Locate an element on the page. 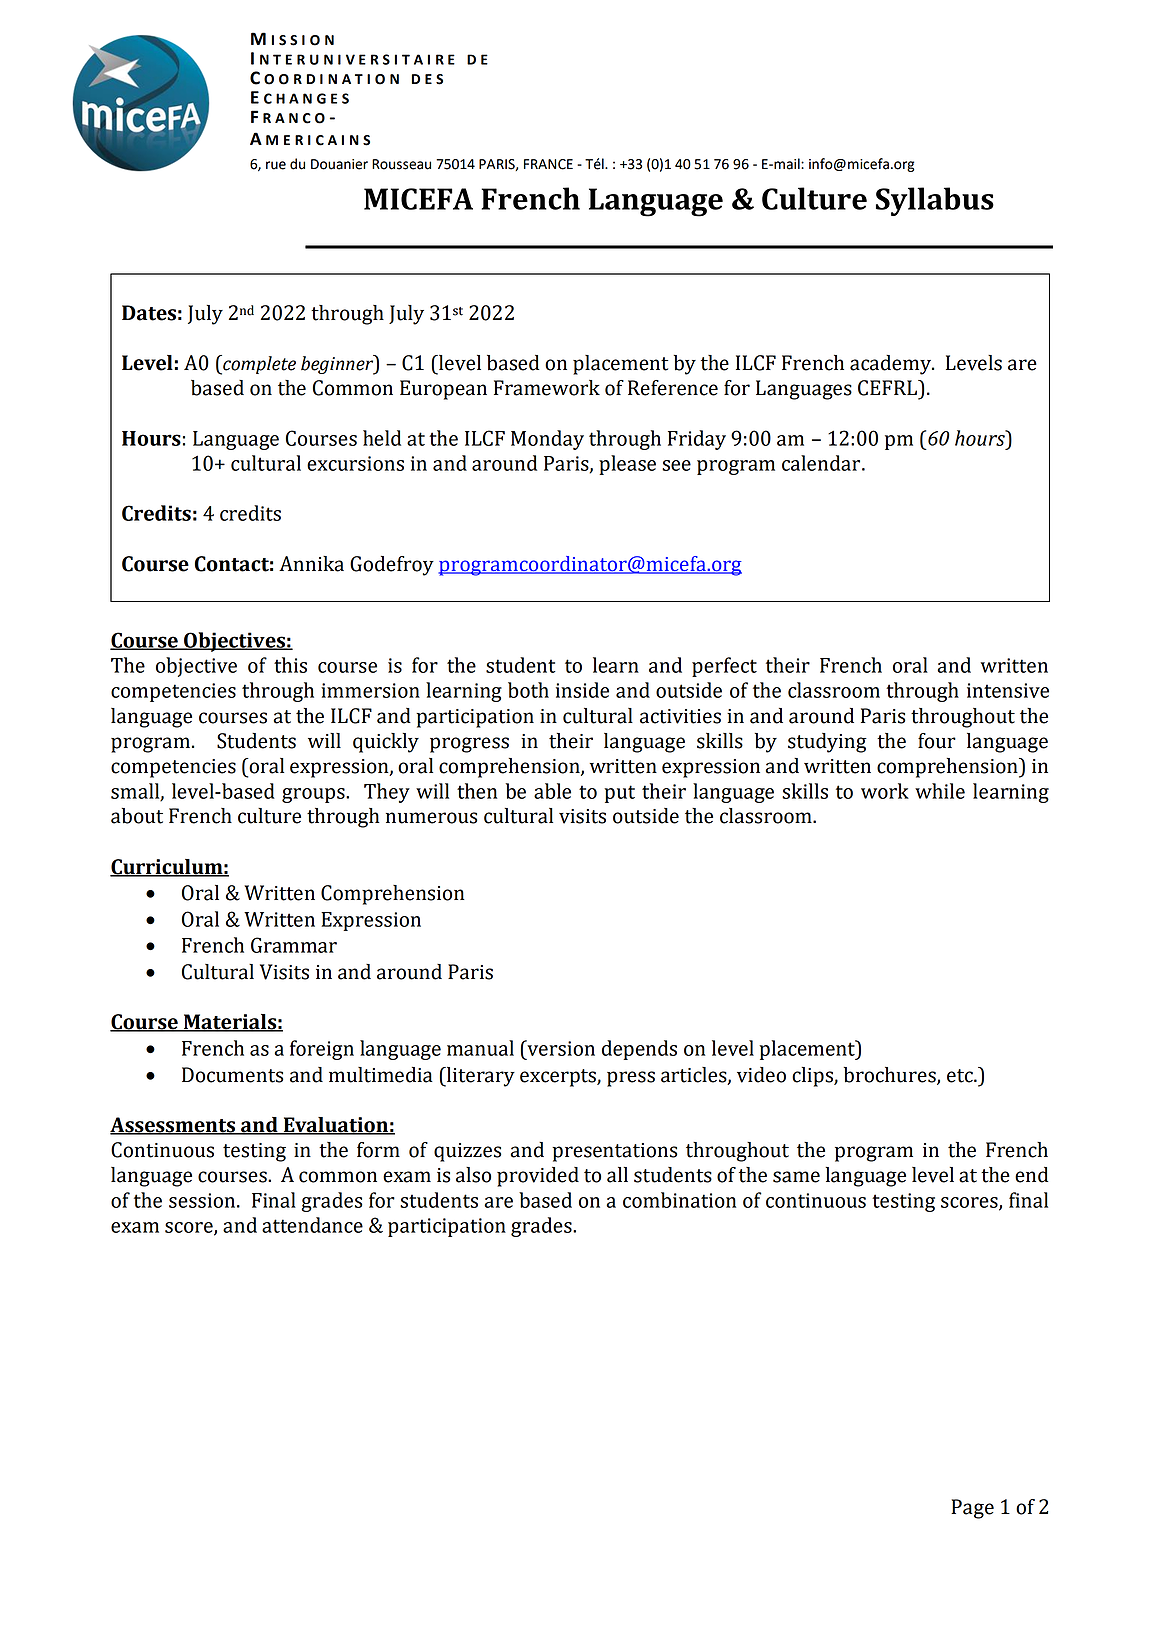 The height and width of the image is (1640, 1159). this is located at coordinates (290, 665).
